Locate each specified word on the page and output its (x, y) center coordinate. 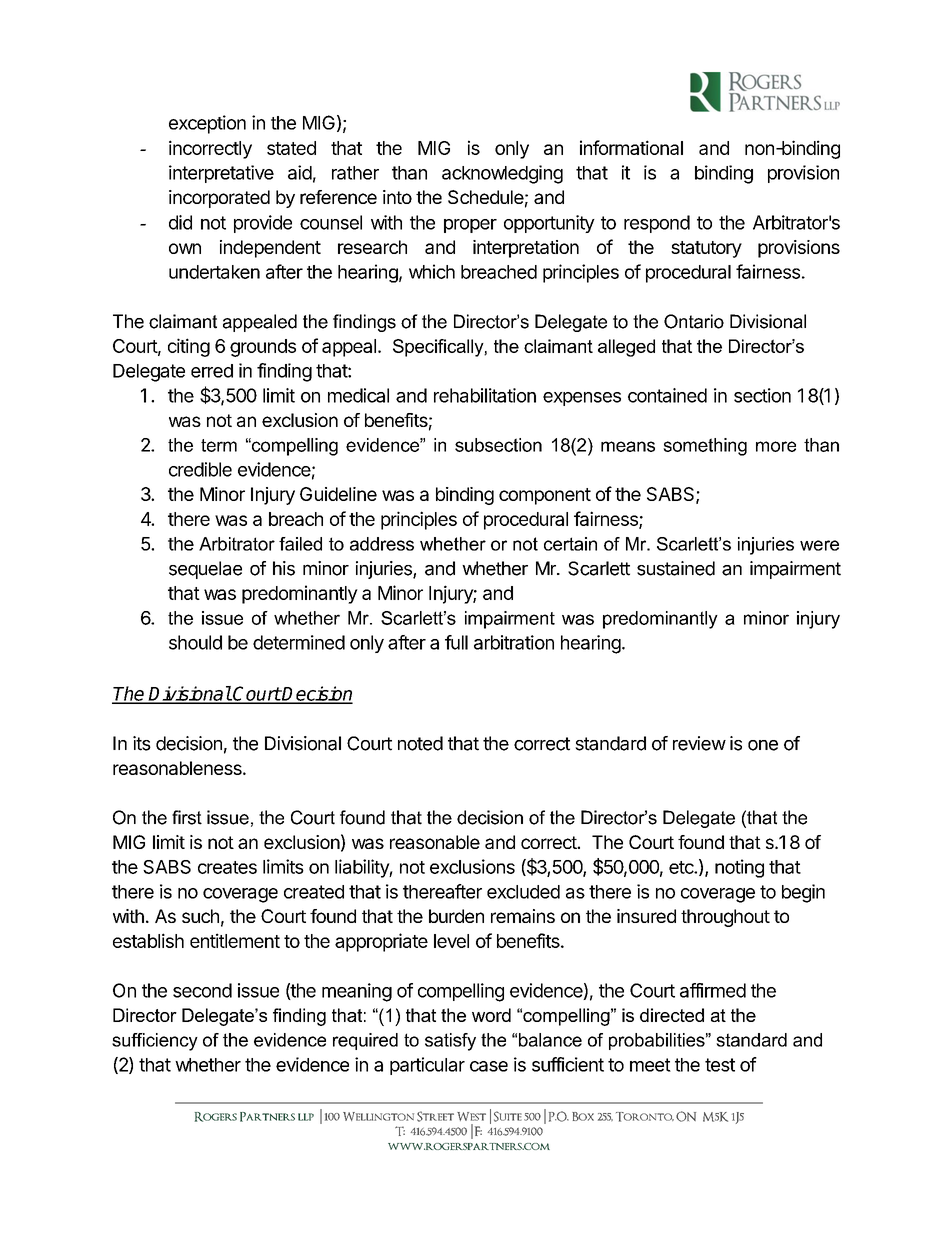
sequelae (205, 570)
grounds (263, 348)
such (200, 916)
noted (420, 743)
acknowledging (502, 174)
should (195, 642)
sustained (676, 568)
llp (306, 1117)
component (545, 496)
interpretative (221, 174)
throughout (725, 918)
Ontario (694, 321)
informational (631, 147)
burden (456, 916)
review (699, 743)
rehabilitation (485, 395)
